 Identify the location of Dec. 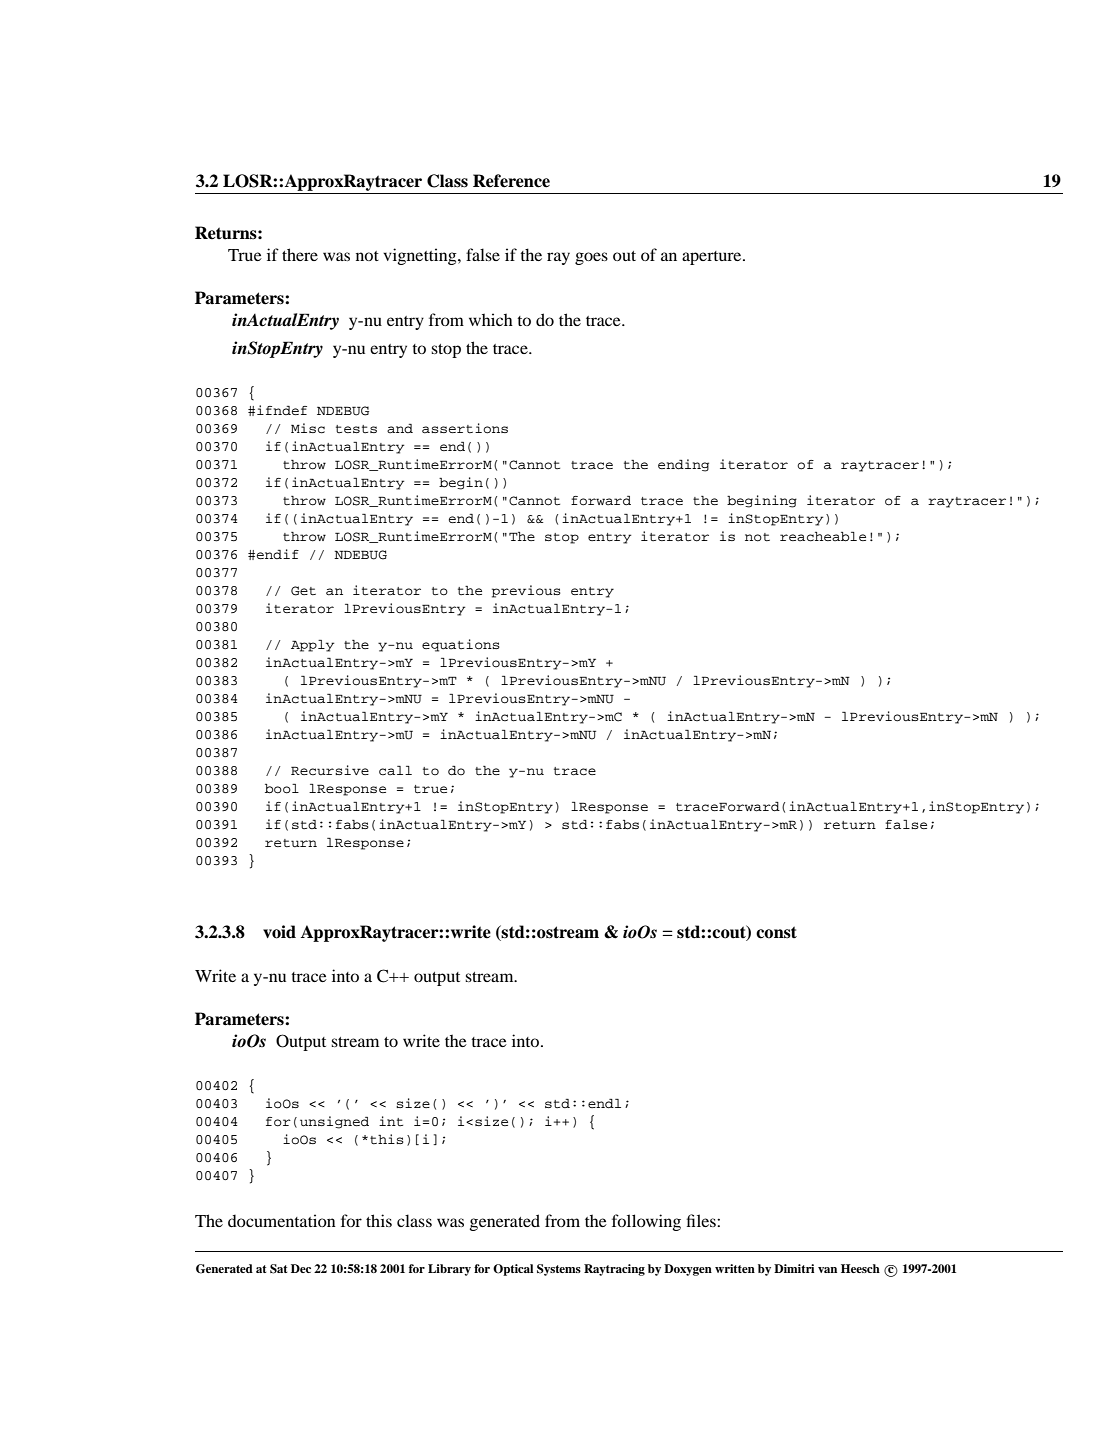
(301, 1268).
